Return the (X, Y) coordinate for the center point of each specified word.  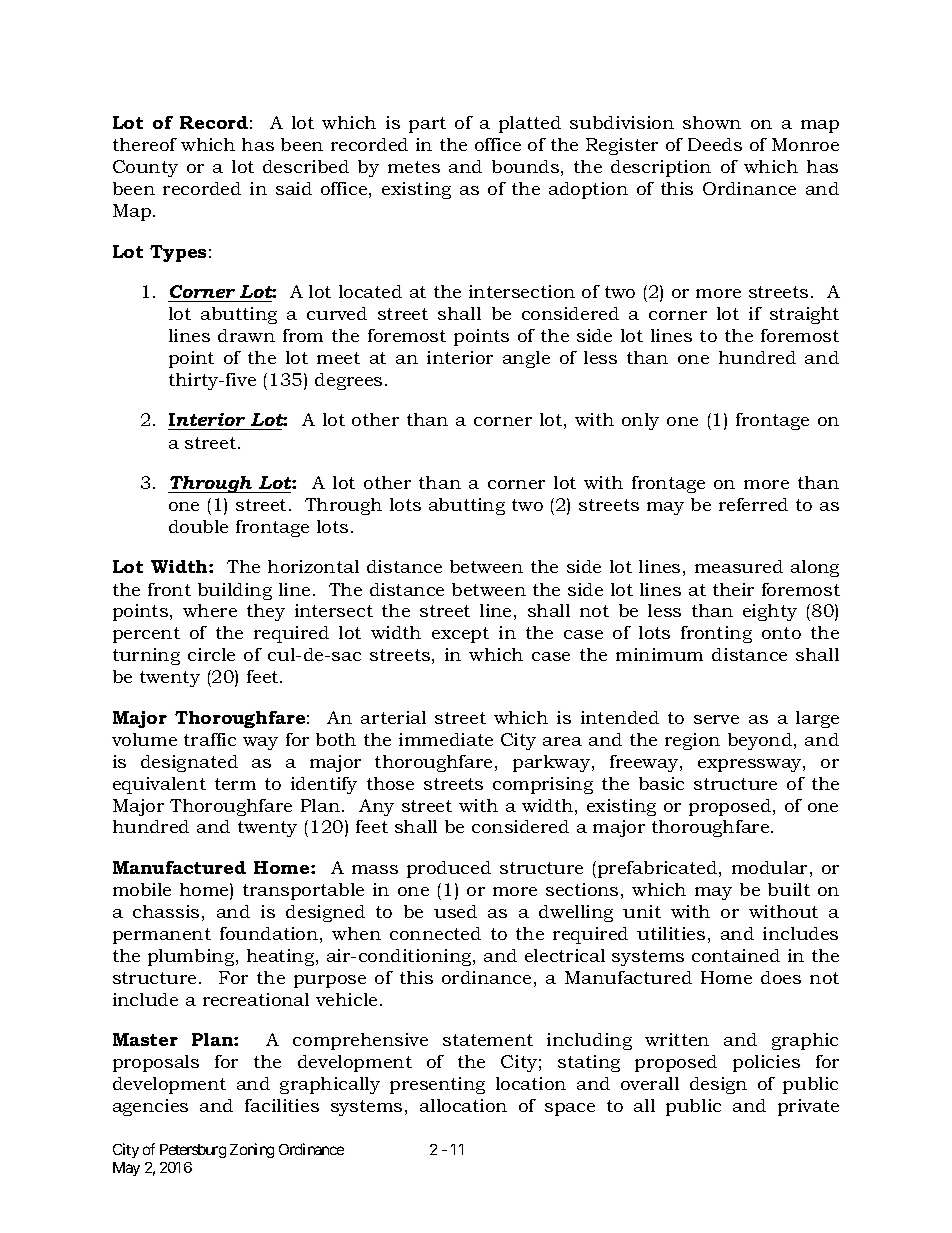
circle (211, 654)
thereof (145, 144)
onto (781, 633)
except (460, 635)
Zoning (252, 1150)
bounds (525, 166)
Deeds (715, 144)
